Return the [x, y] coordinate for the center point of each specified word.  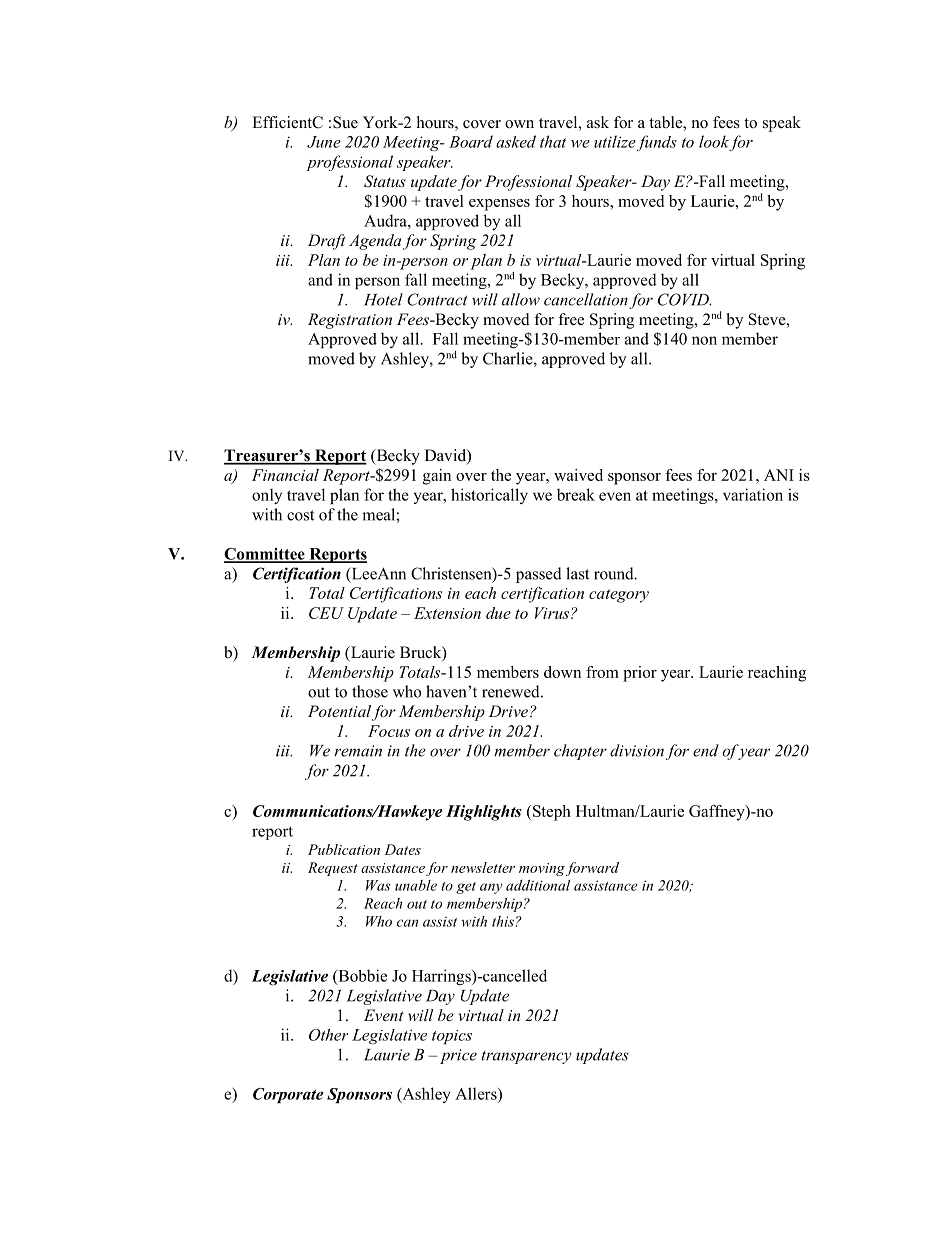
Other [328, 1035]
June [324, 142]
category [619, 596]
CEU [326, 613]
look [714, 141]
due [498, 613]
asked [516, 141]
